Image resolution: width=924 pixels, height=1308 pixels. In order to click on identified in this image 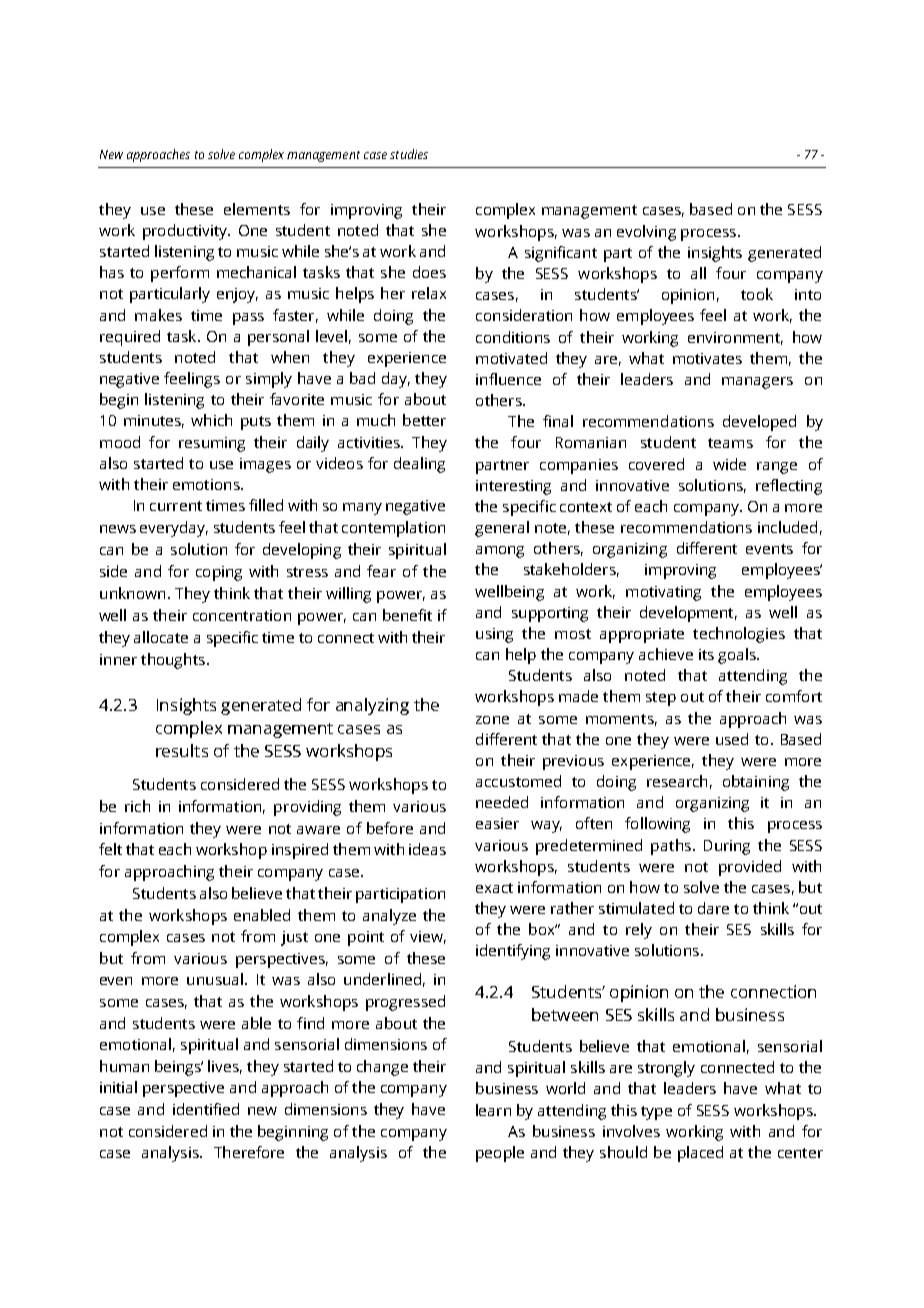, I will do `click(206, 1109)`.
